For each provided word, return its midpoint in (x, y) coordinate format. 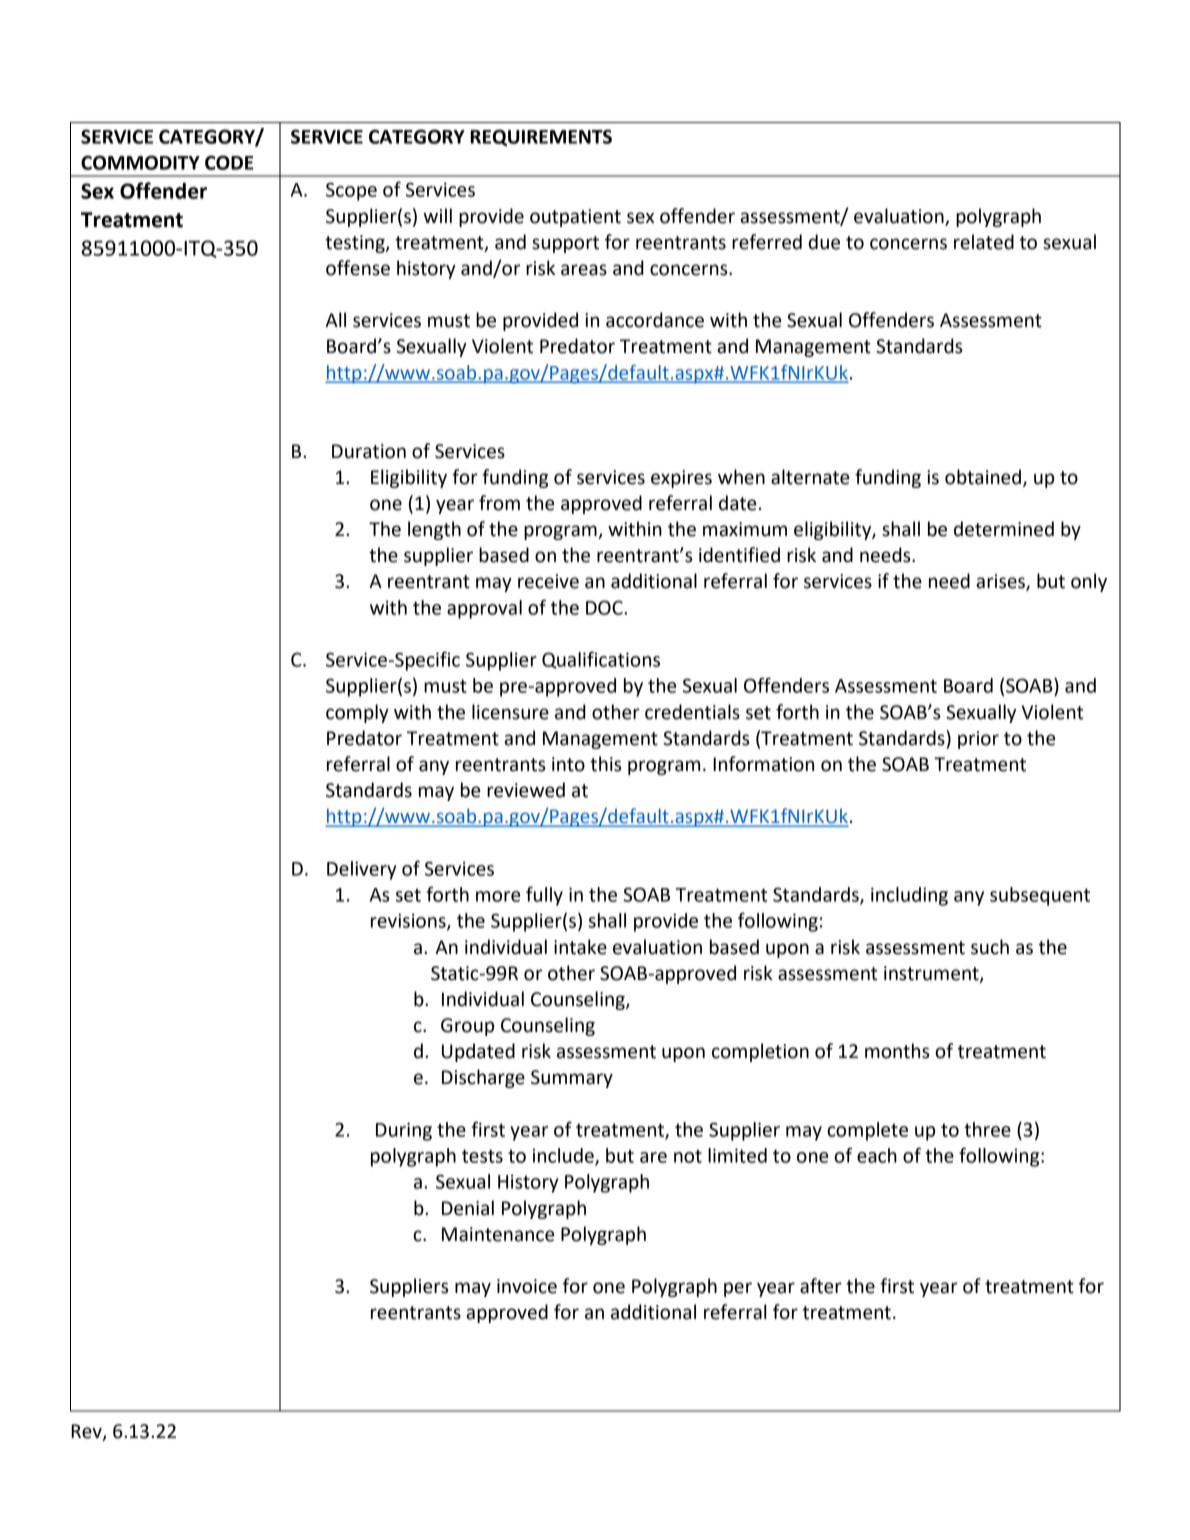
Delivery (361, 870)
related (984, 242)
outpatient (575, 218)
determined (1004, 529)
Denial (468, 1208)
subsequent (1040, 896)
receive (548, 581)
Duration (369, 451)
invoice (527, 1286)
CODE (229, 162)
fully (544, 896)
